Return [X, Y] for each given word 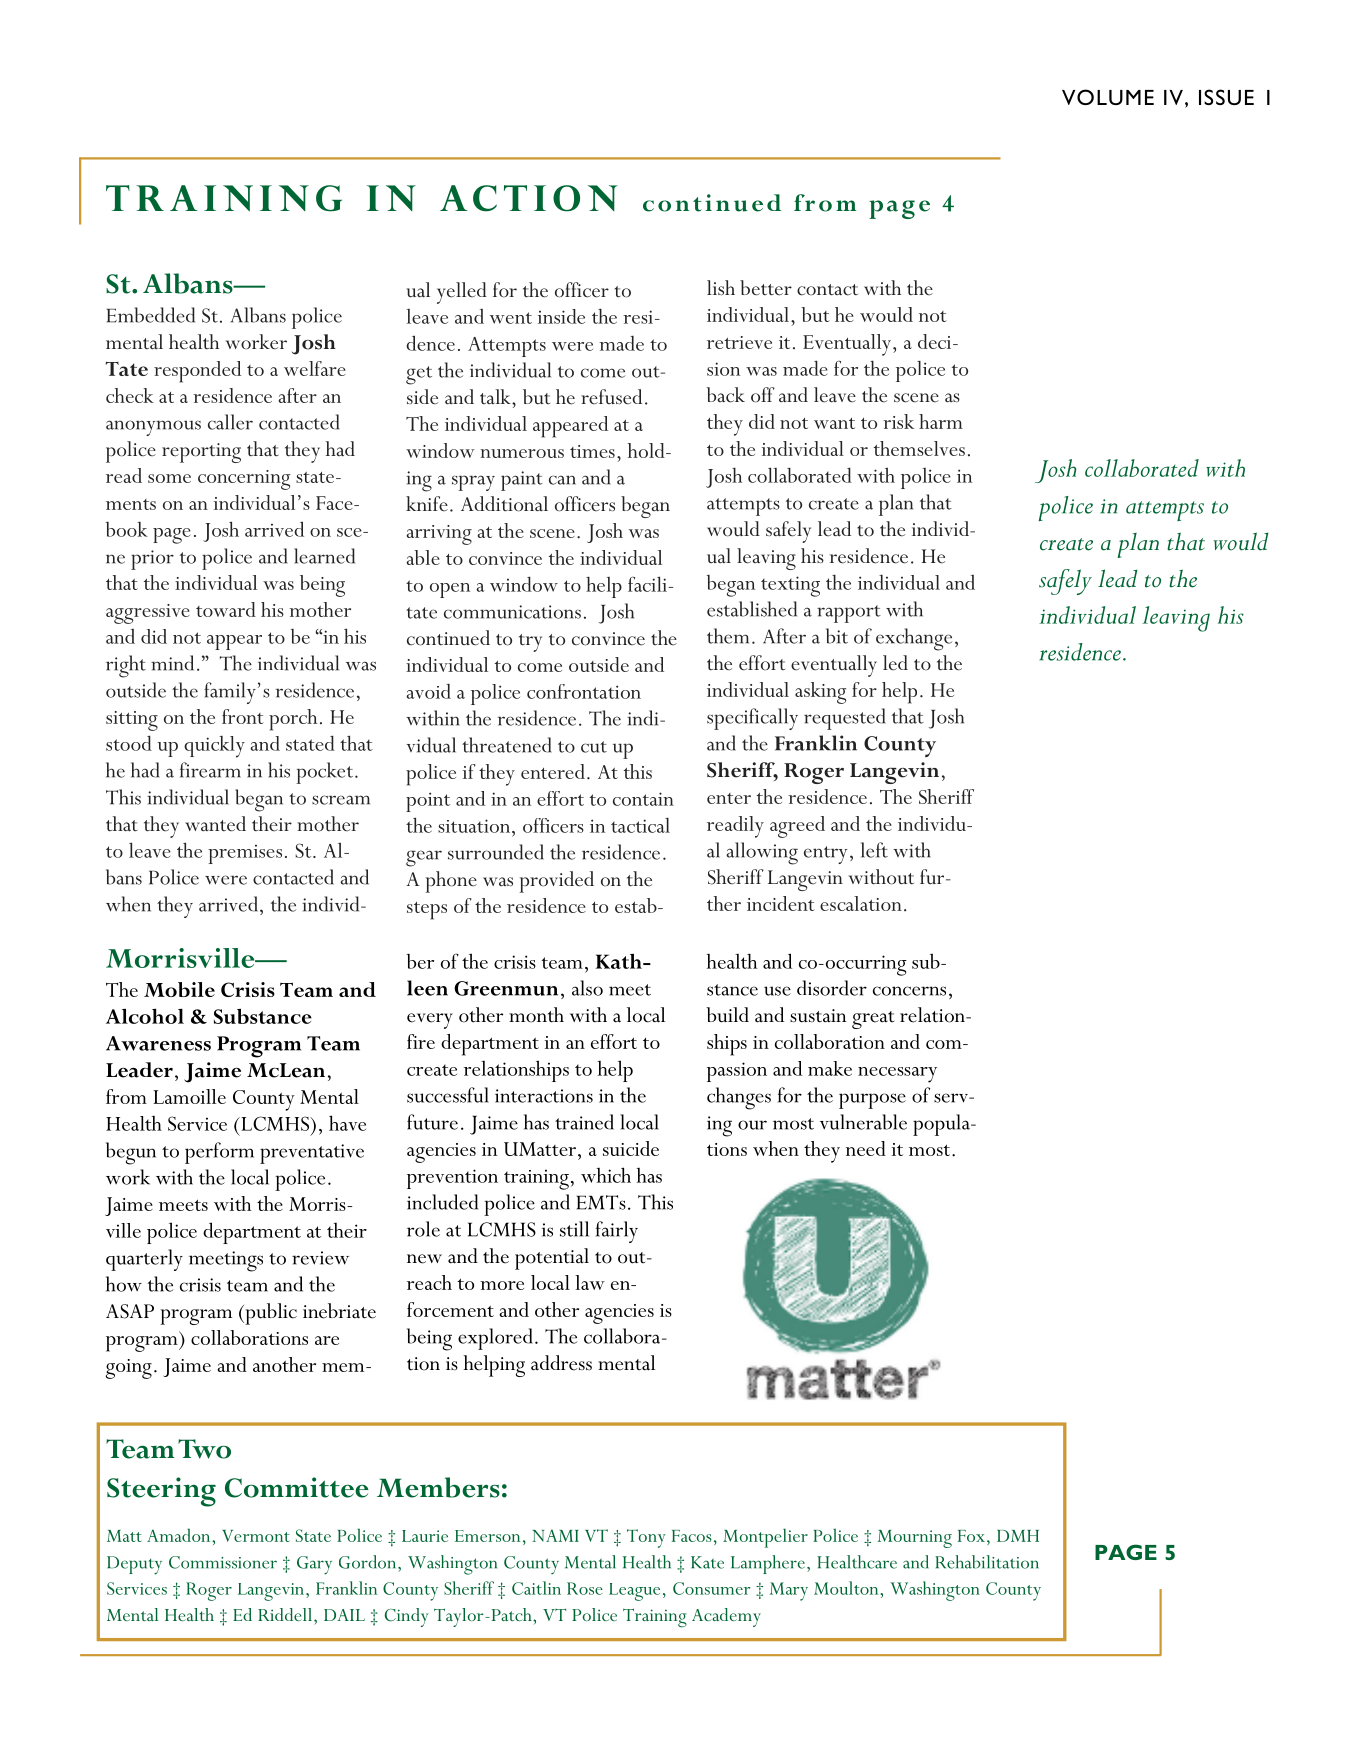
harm [941, 421]
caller [230, 422]
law [590, 1282]
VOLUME [1108, 97]
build [727, 1015]
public [270, 1314]
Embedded [151, 315]
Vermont [256, 1536]
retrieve [739, 342]
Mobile [179, 989]
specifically [752, 719]
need [866, 1148]
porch [293, 720]
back [725, 395]
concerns [909, 991]
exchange [914, 639]
